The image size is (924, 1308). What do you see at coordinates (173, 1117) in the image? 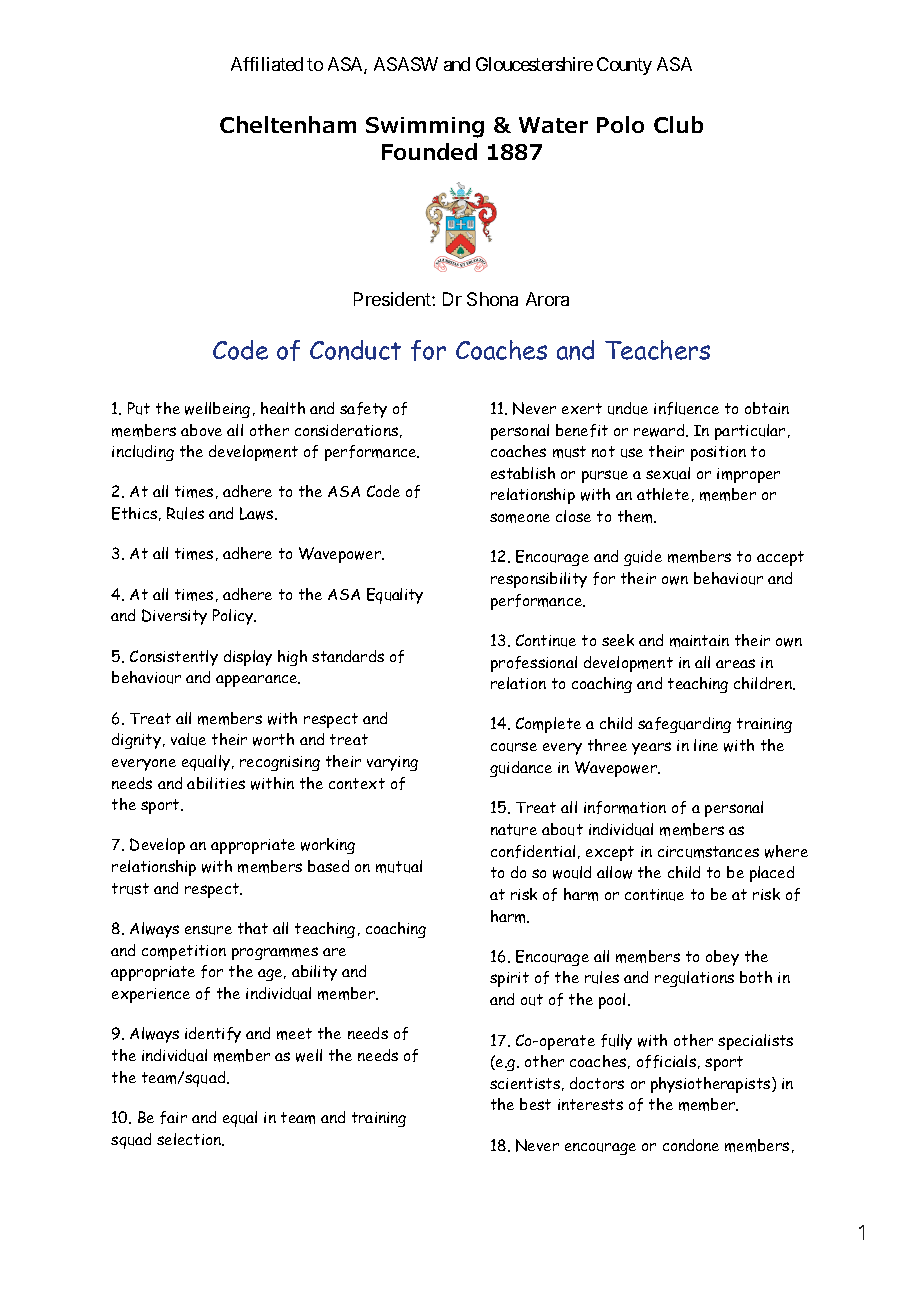
I see `fair` at bounding box center [173, 1117].
